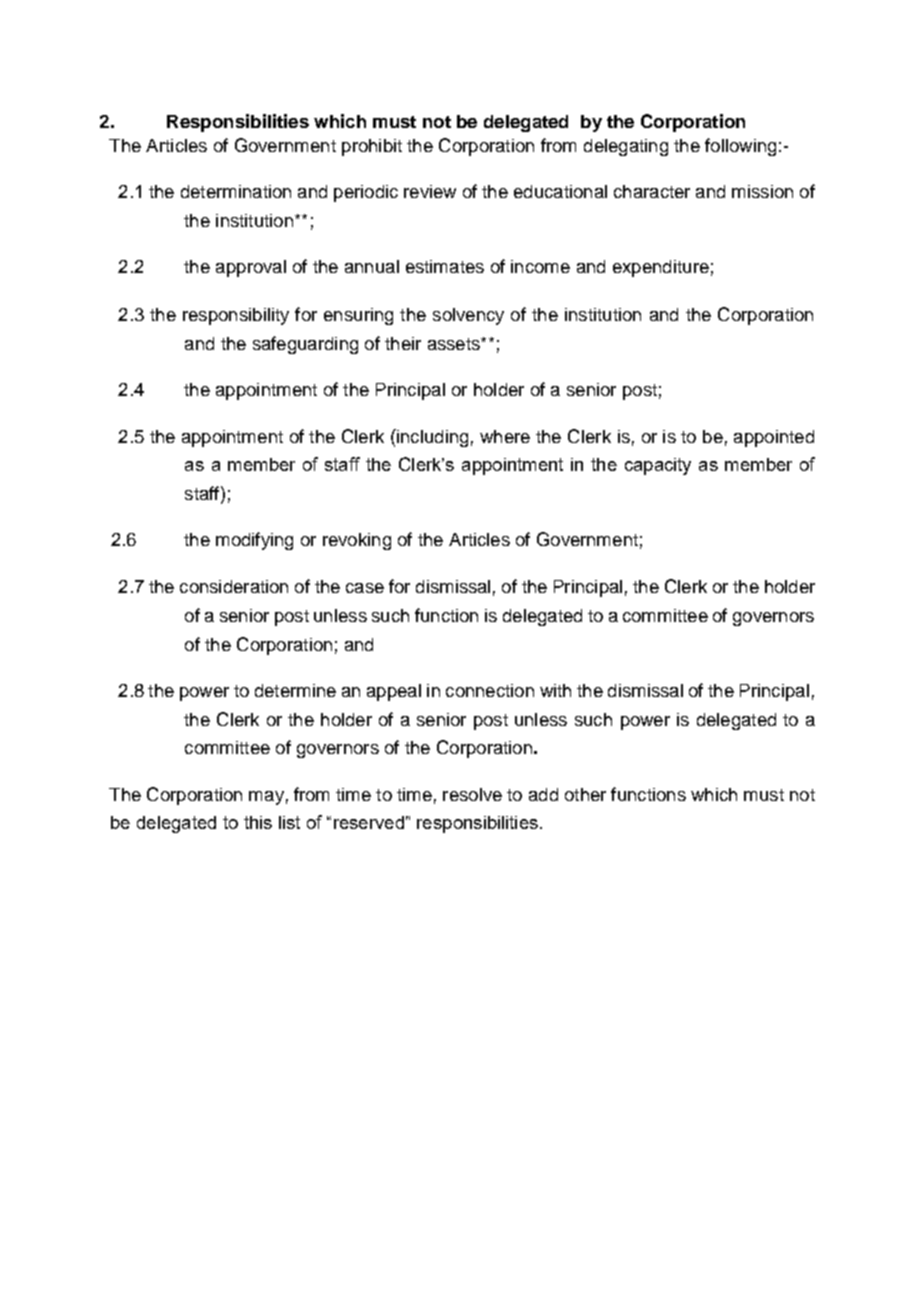 This screenshot has height=1308, width=924. Describe the element at coordinates (560, 191) in the screenshot. I see `educational` at that location.
